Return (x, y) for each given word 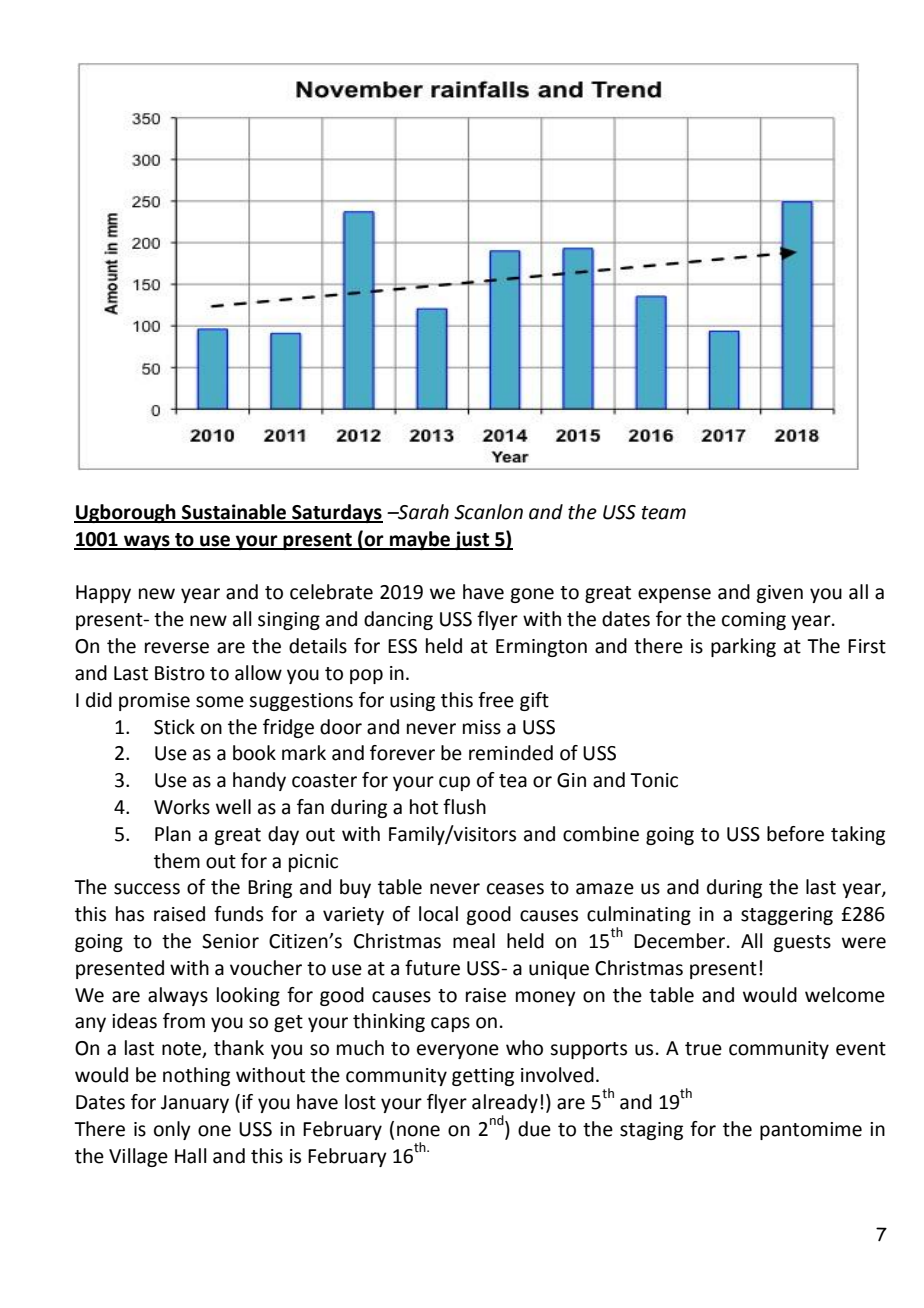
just (472, 540)
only (172, 1130)
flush (464, 807)
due (534, 1129)
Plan (173, 834)
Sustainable (234, 513)
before (795, 834)
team (664, 513)
